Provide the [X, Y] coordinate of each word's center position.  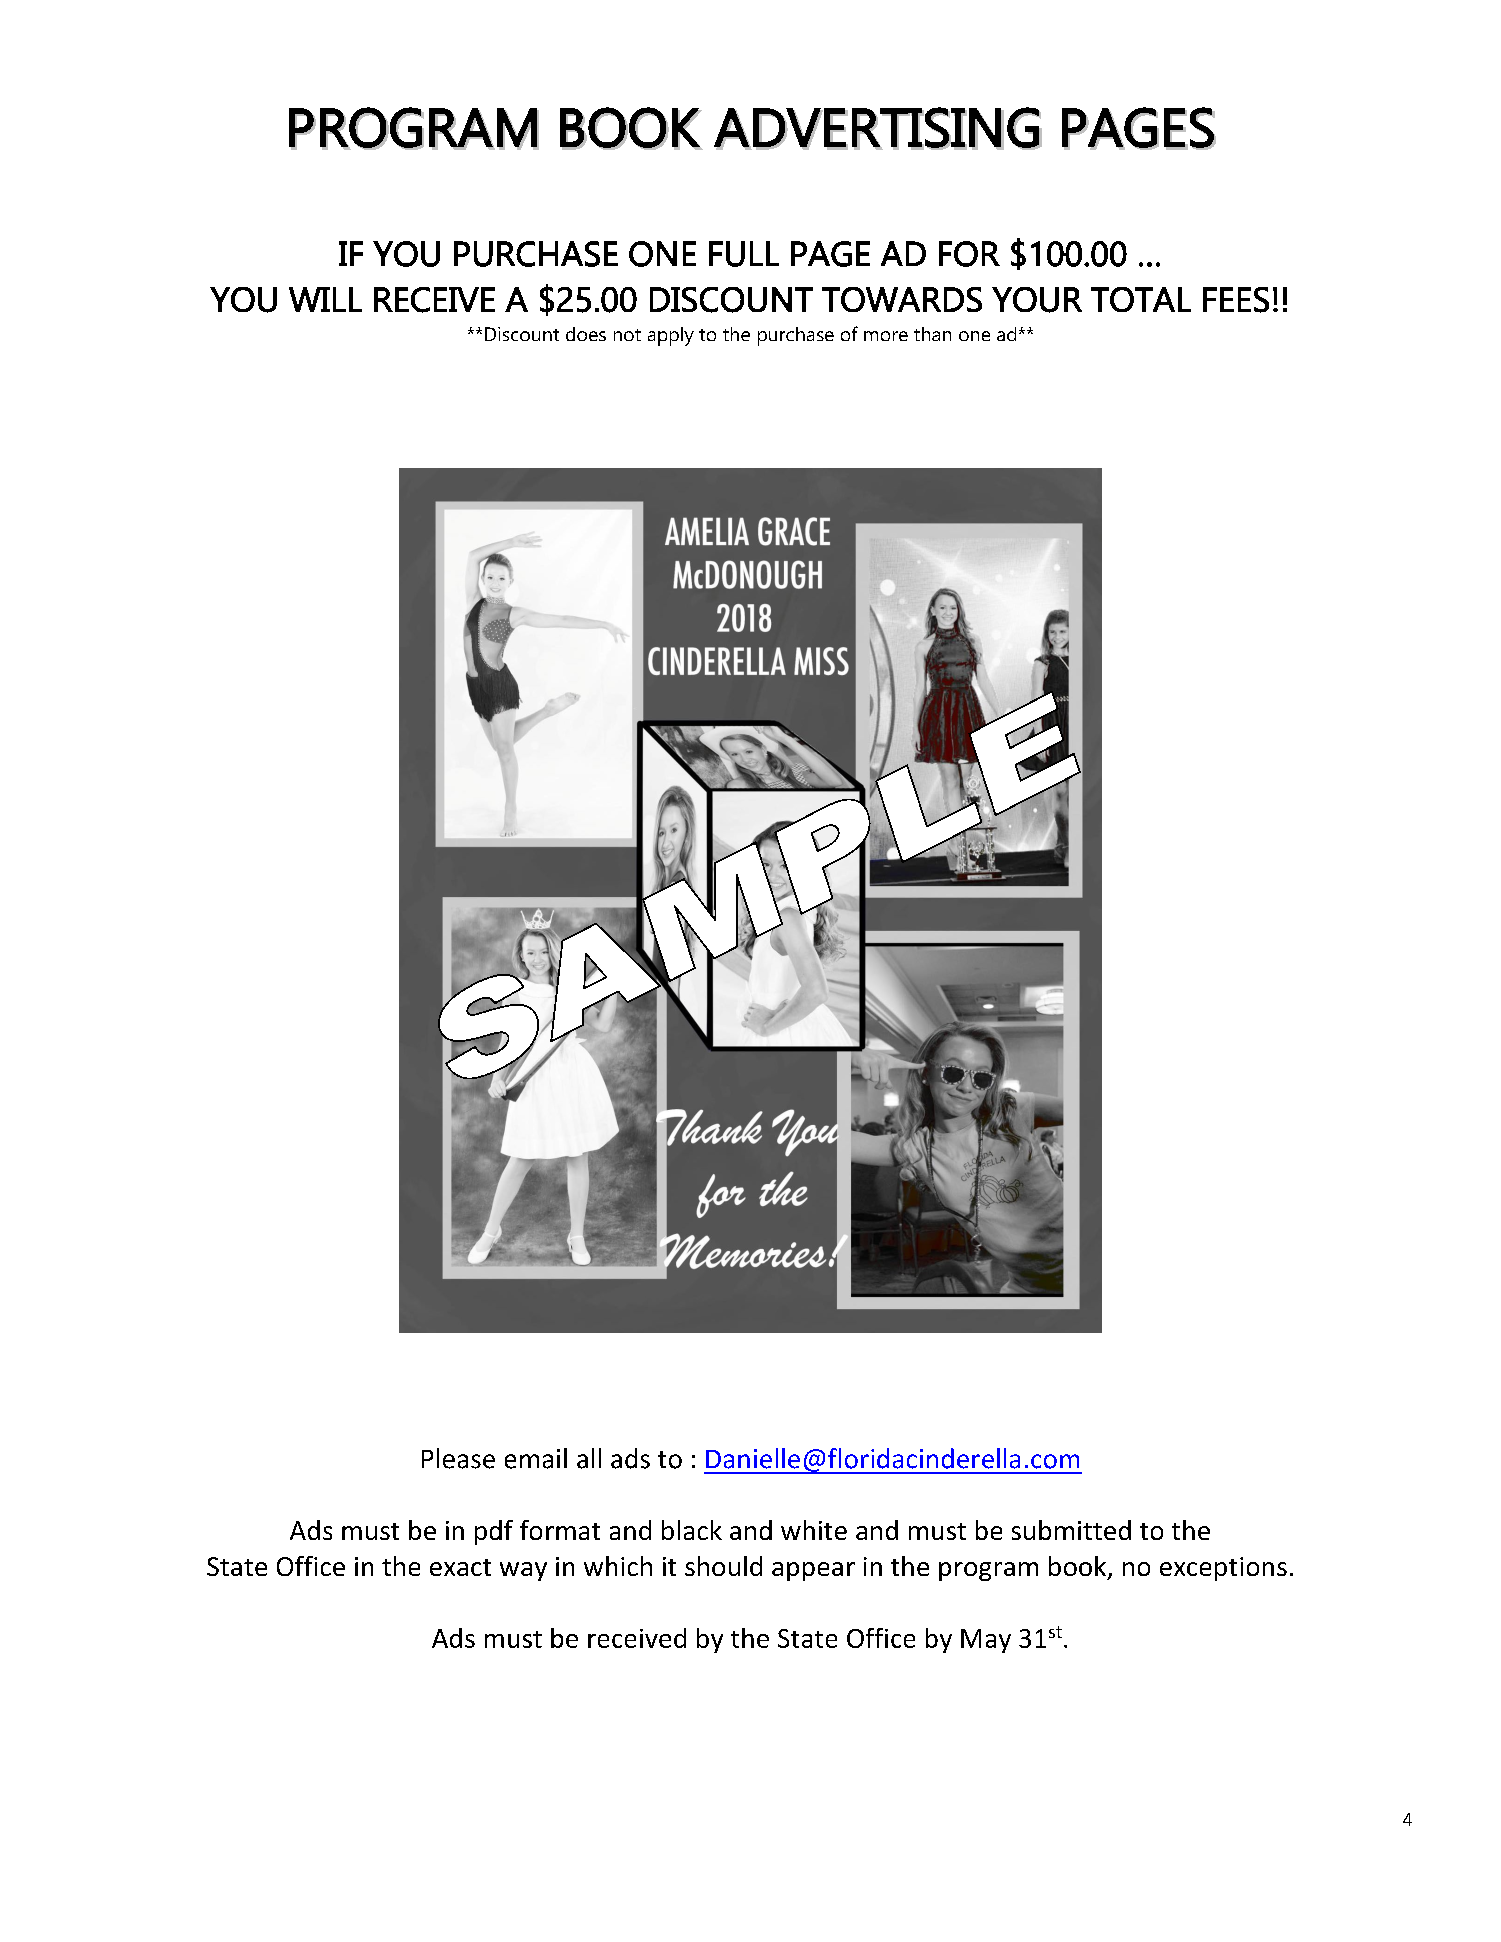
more [886, 336]
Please [458, 1458]
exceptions [1223, 1569]
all [589, 1458]
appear [813, 1571]
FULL [744, 254]
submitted [1071, 1530]
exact [460, 1567]
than [932, 334]
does [586, 334]
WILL [325, 299]
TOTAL [1141, 299]
